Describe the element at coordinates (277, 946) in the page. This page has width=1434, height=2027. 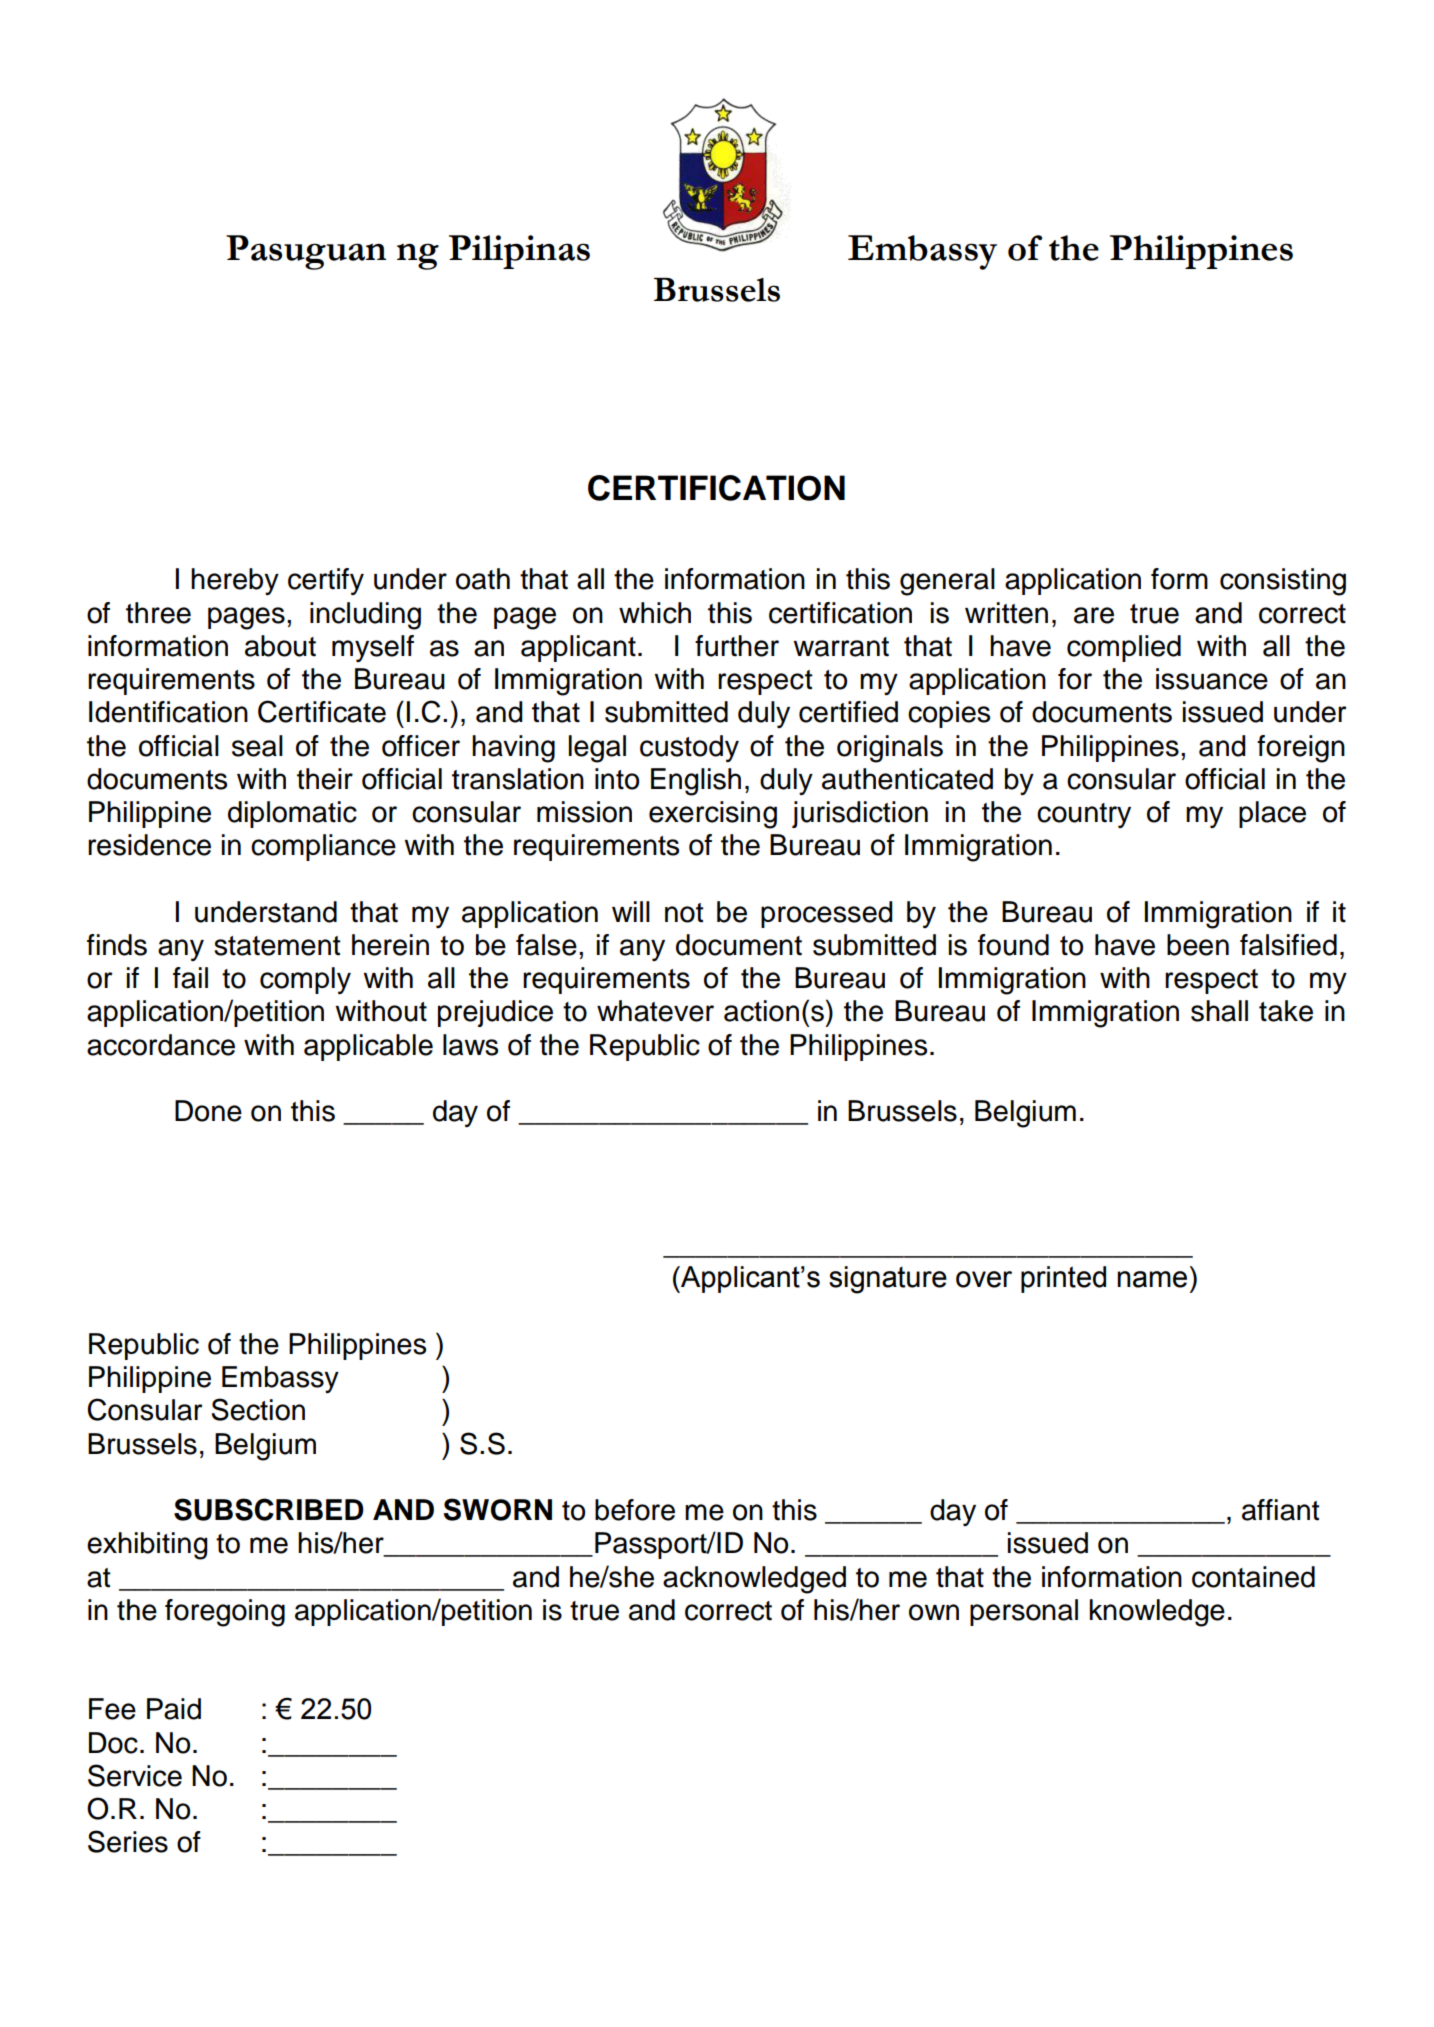
I see `statement` at that location.
